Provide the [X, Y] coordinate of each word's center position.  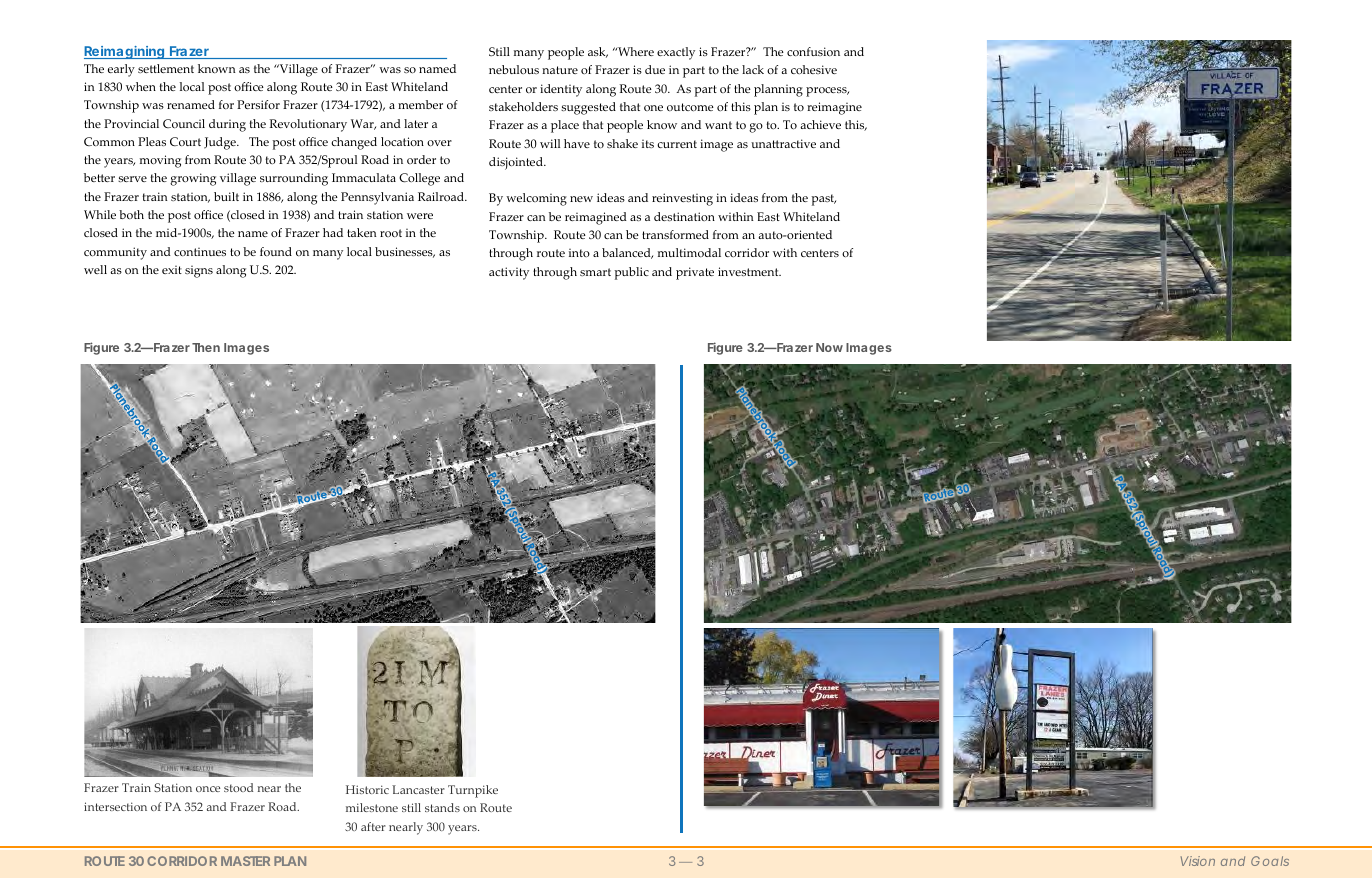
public [631, 273]
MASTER [245, 861]
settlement [166, 68]
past [823, 200]
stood [238, 787]
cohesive [814, 69]
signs [199, 271]
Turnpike [473, 791]
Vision [1198, 861]
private [695, 273]
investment [749, 271]
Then [206, 347]
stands [442, 807]
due [655, 69]
